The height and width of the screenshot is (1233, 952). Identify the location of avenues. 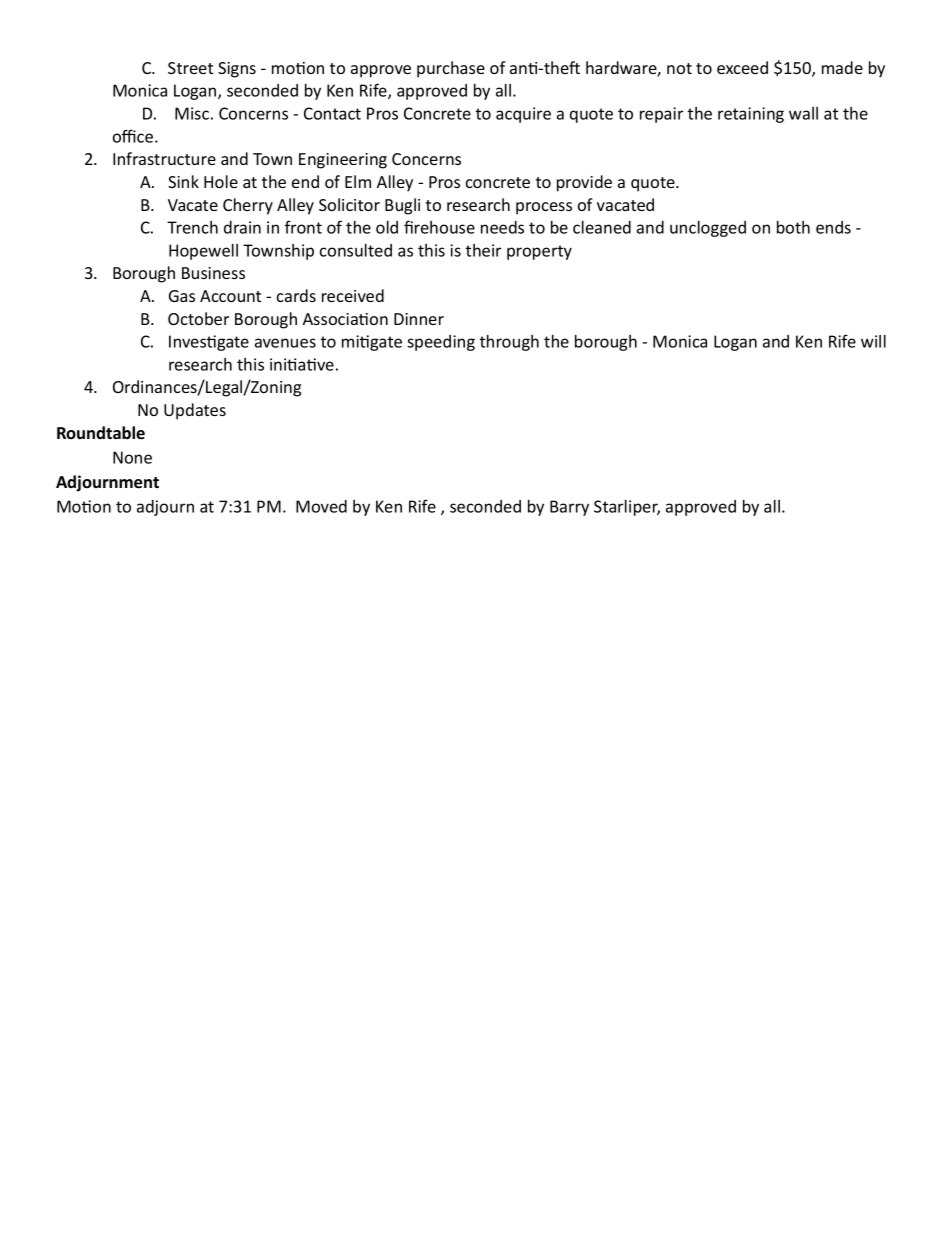
(285, 343).
